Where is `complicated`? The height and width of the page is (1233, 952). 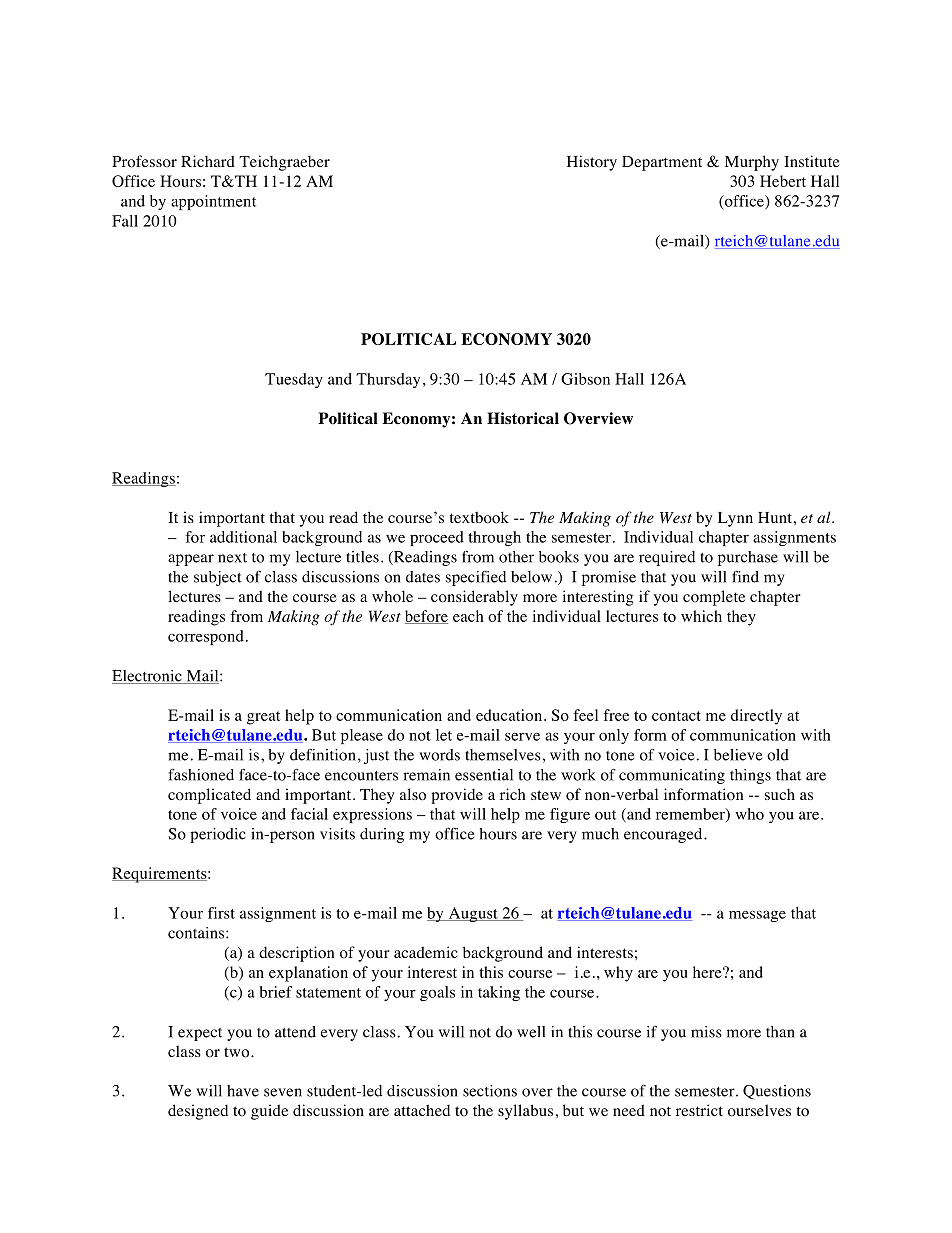
complicated is located at coordinates (209, 796).
